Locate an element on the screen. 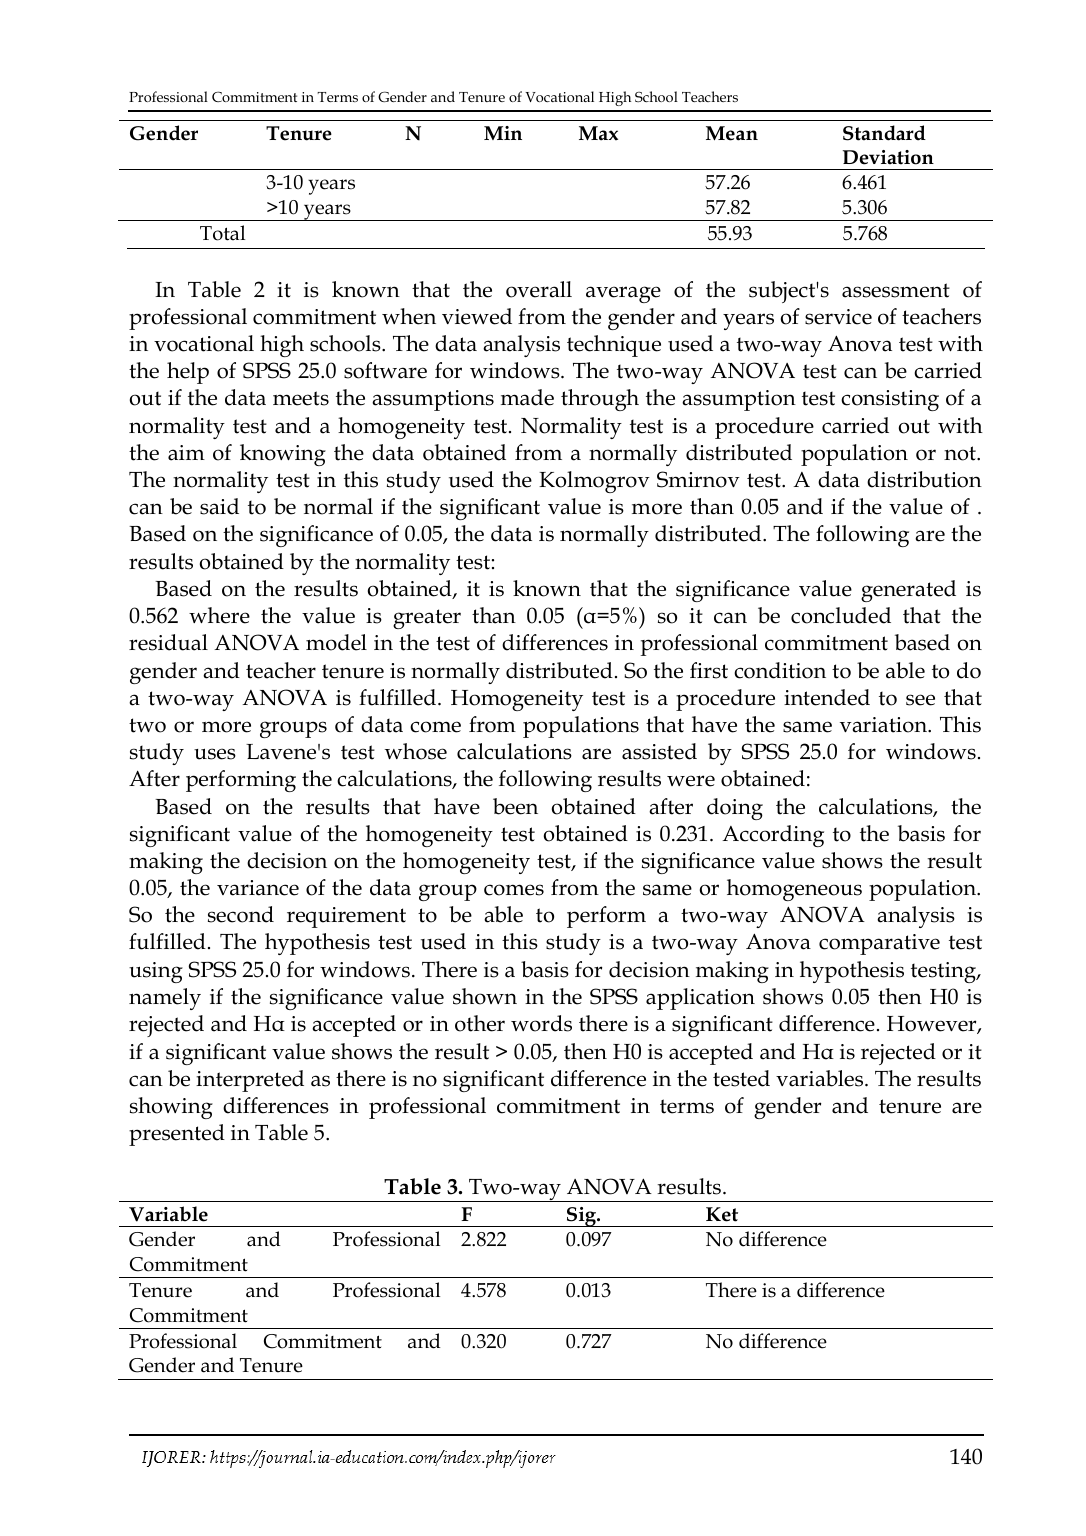  Deviation is located at coordinates (888, 157).
